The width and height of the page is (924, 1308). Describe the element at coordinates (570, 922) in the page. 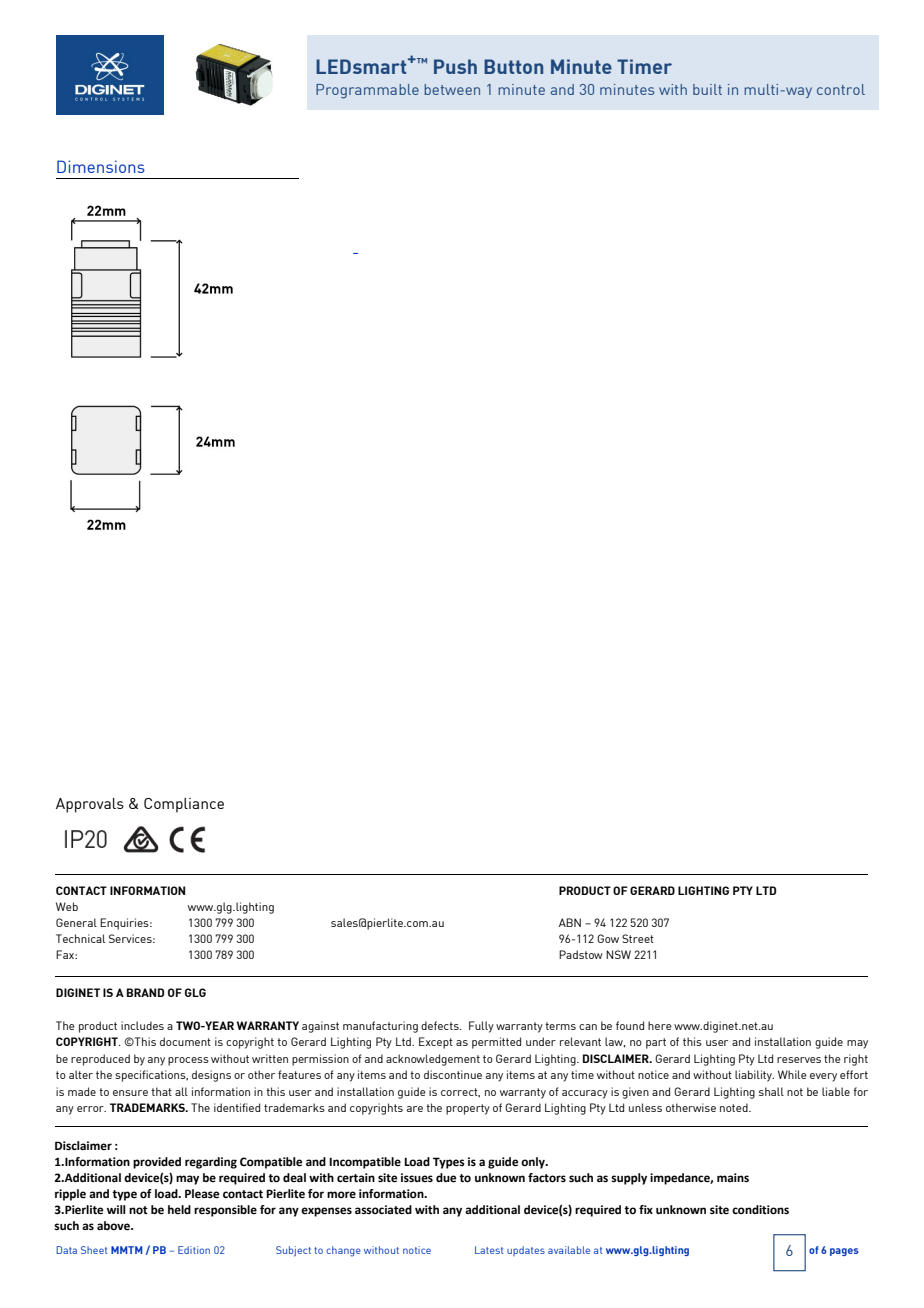

I see `ABN` at that location.
